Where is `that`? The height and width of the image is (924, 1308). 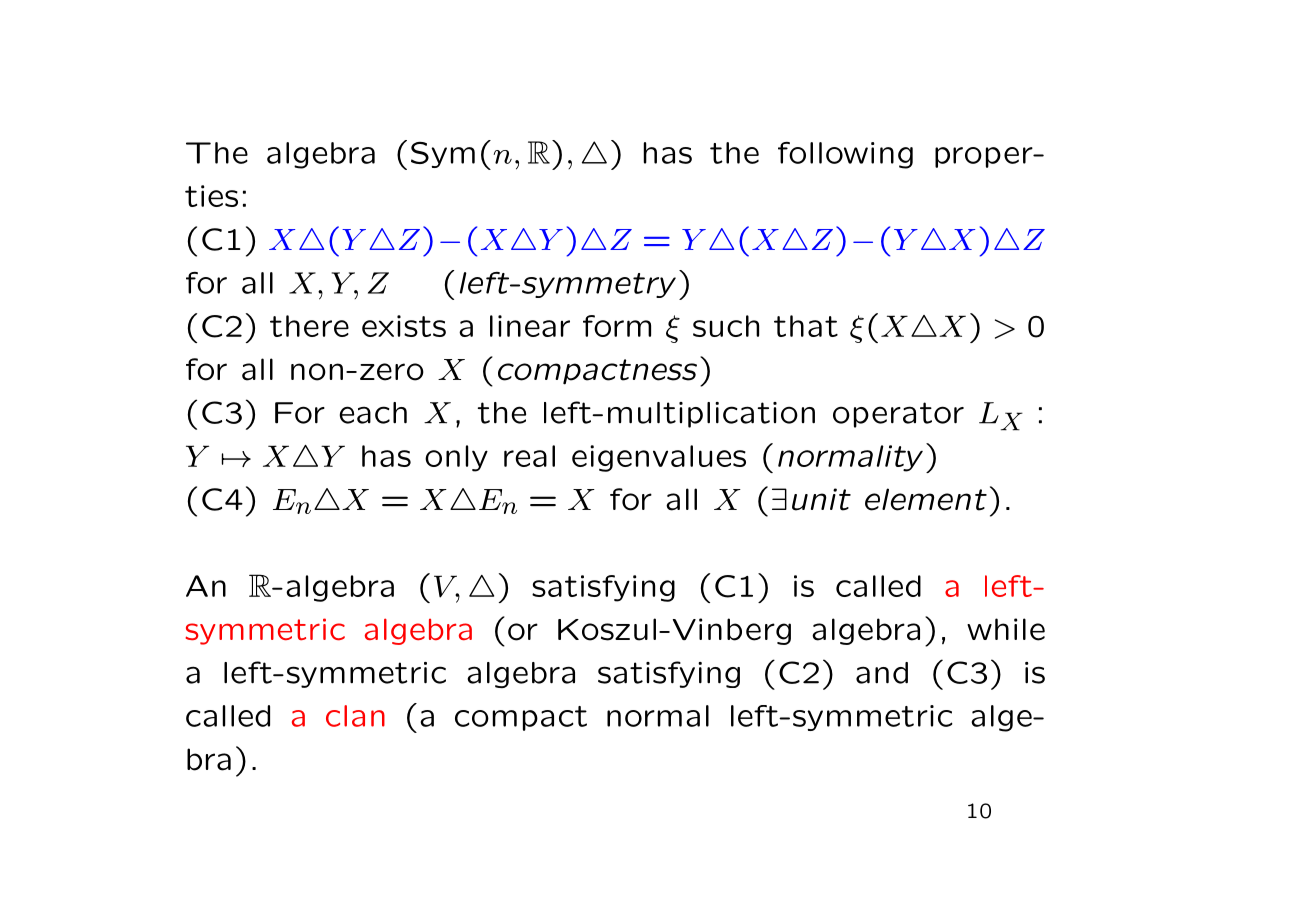
that is located at coordinates (806, 326).
